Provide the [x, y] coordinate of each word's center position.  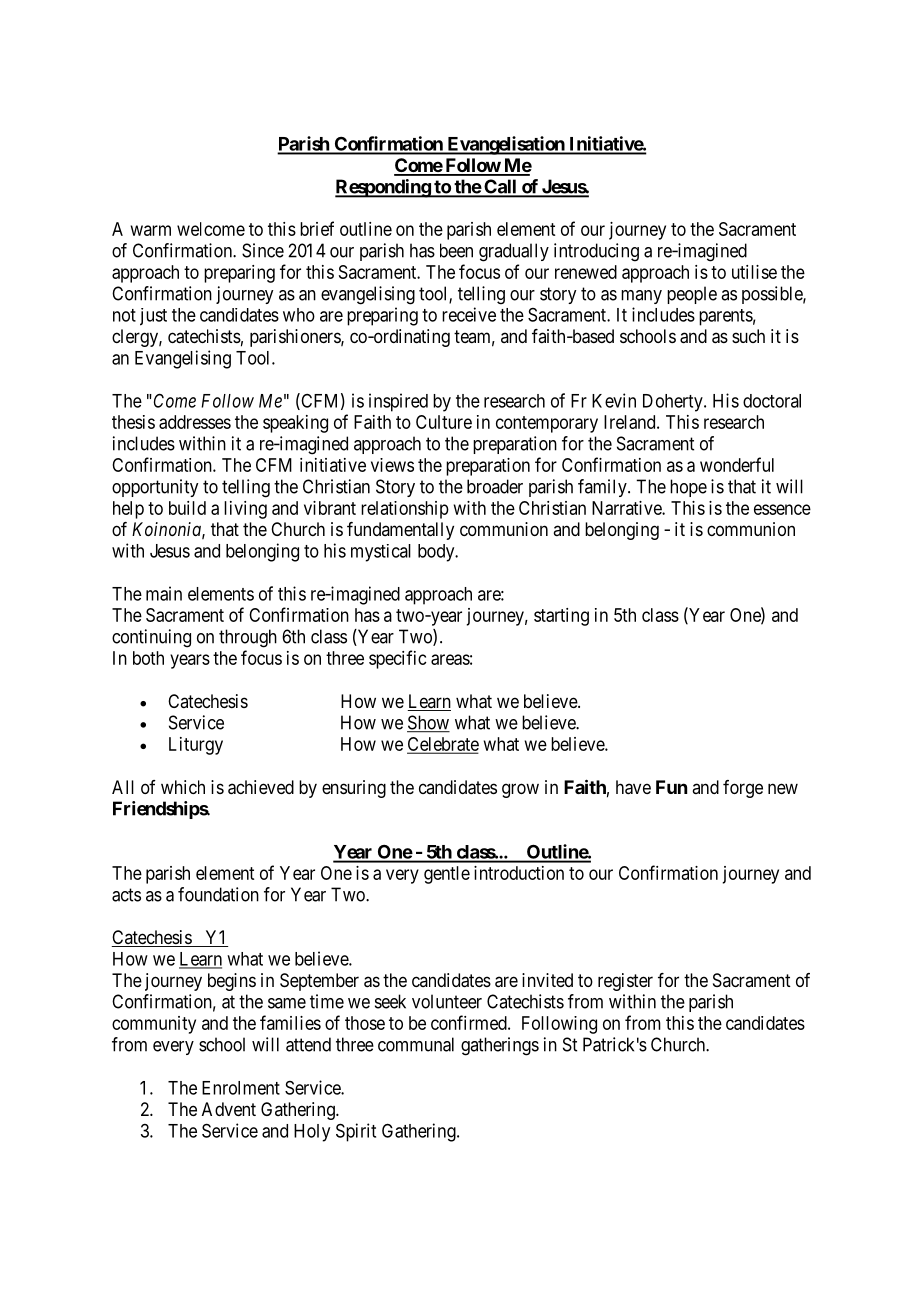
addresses [195, 422]
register [625, 982]
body [437, 553]
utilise [754, 272]
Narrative [627, 508]
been [456, 250]
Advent [229, 1109]
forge [743, 789]
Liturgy [196, 746]
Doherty [674, 403]
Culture [444, 422]
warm [151, 230]
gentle [447, 875]
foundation [218, 894]
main [164, 593]
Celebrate [443, 745]
